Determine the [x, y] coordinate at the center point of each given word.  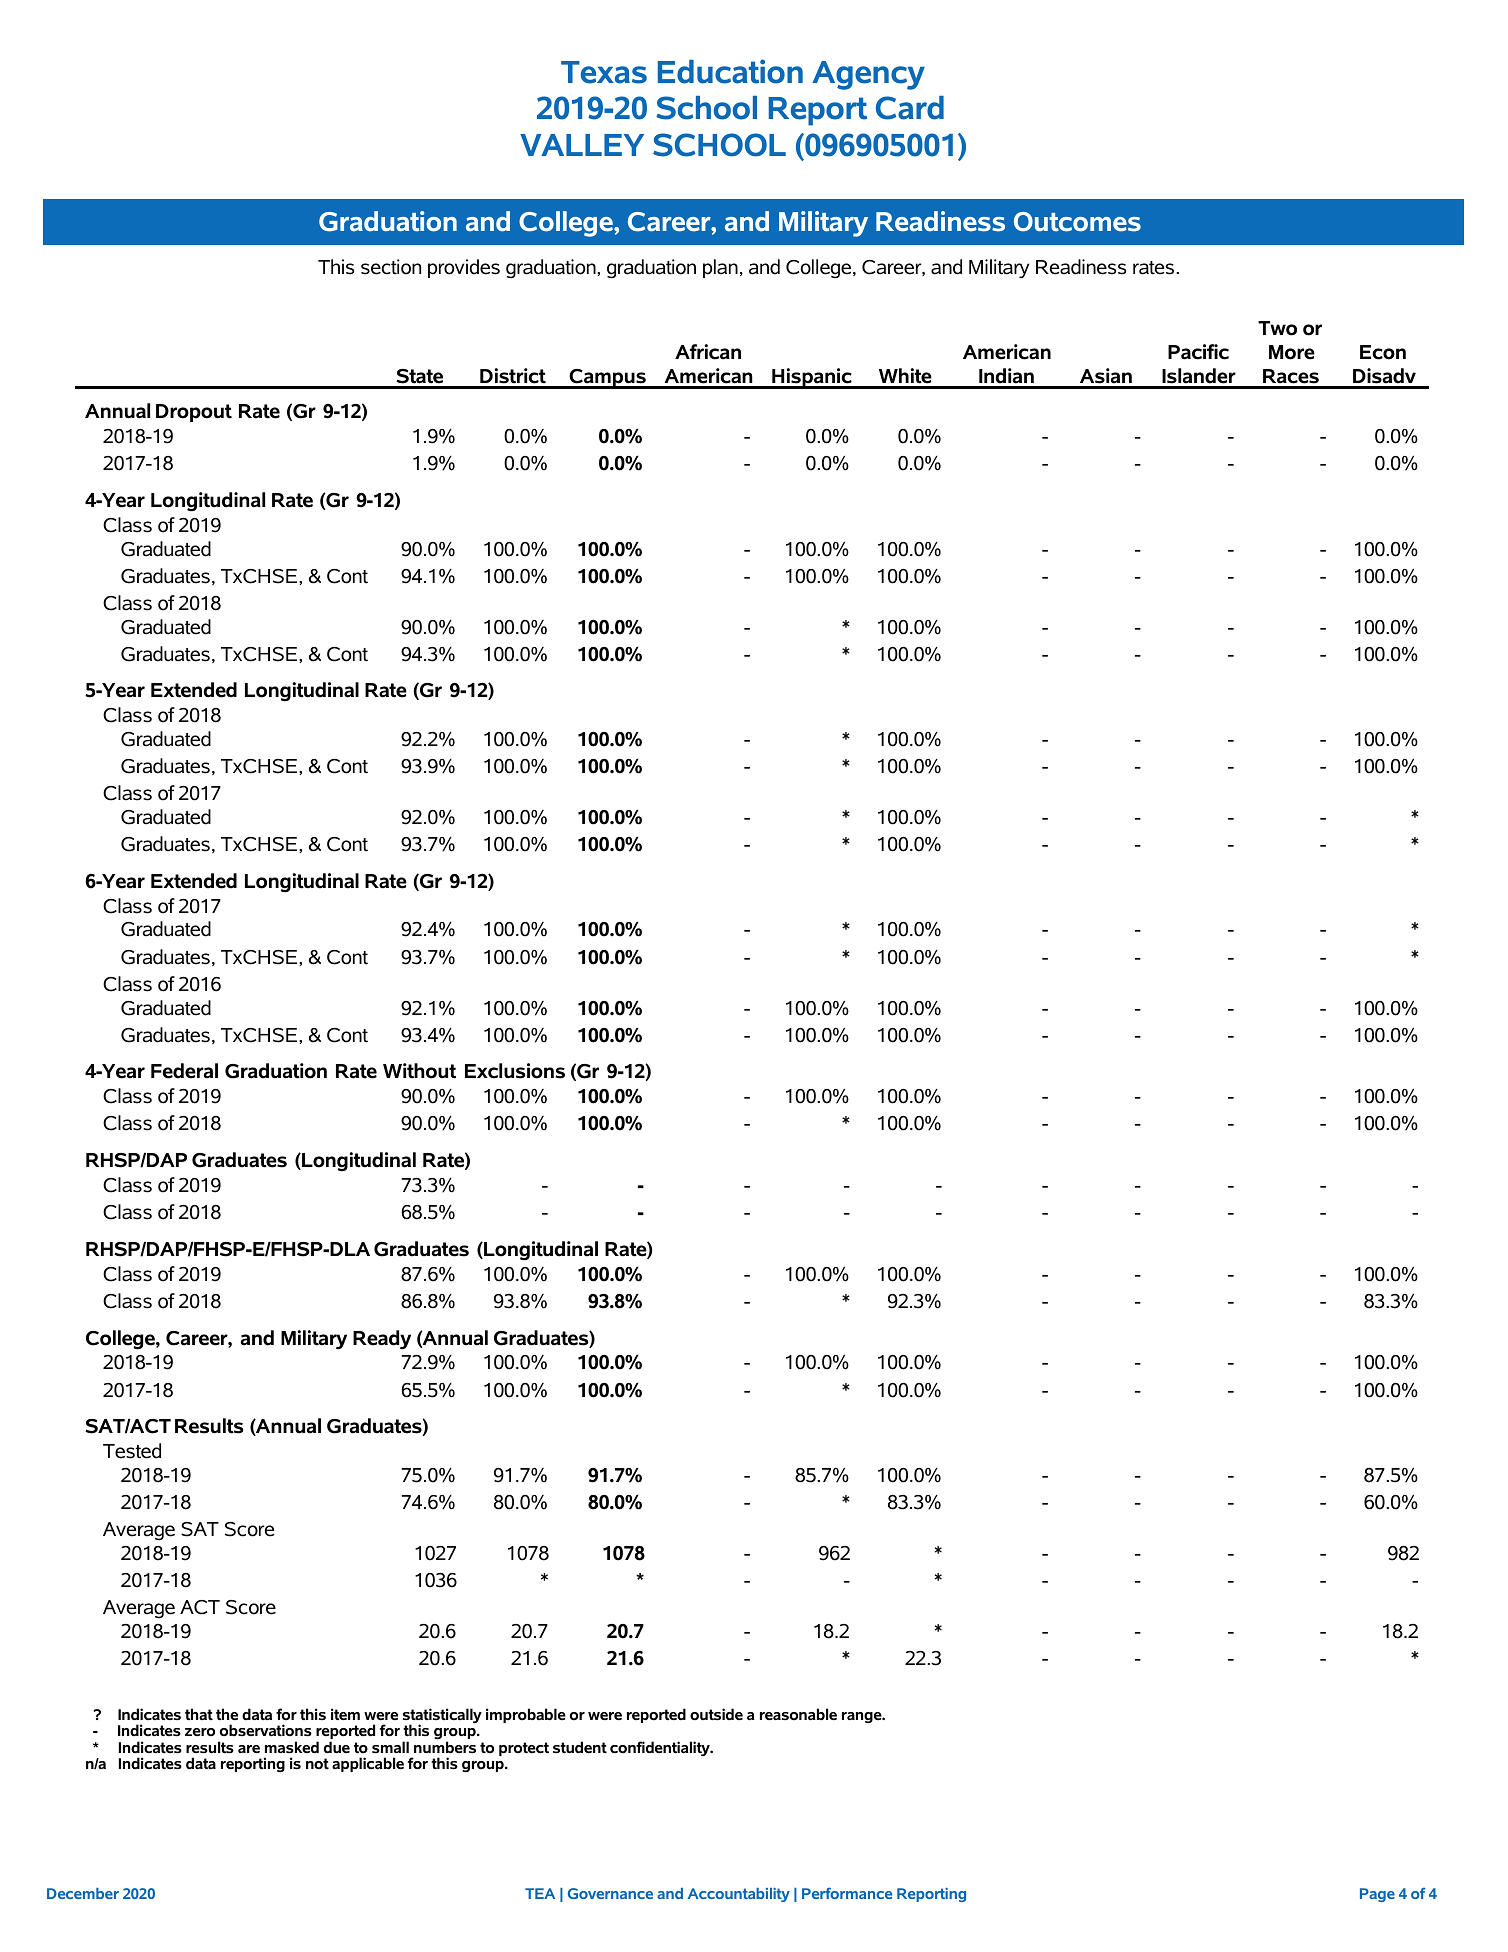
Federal [184, 1071]
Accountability [739, 1895]
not [317, 1764]
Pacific [1198, 352]
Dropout [194, 413]
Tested [132, 1451]
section [391, 267]
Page [1377, 1895]
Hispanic [812, 378]
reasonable [798, 1714]
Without [419, 1071]
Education [730, 71]
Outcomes [1077, 222]
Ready [382, 1339]
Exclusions [515, 1071]
